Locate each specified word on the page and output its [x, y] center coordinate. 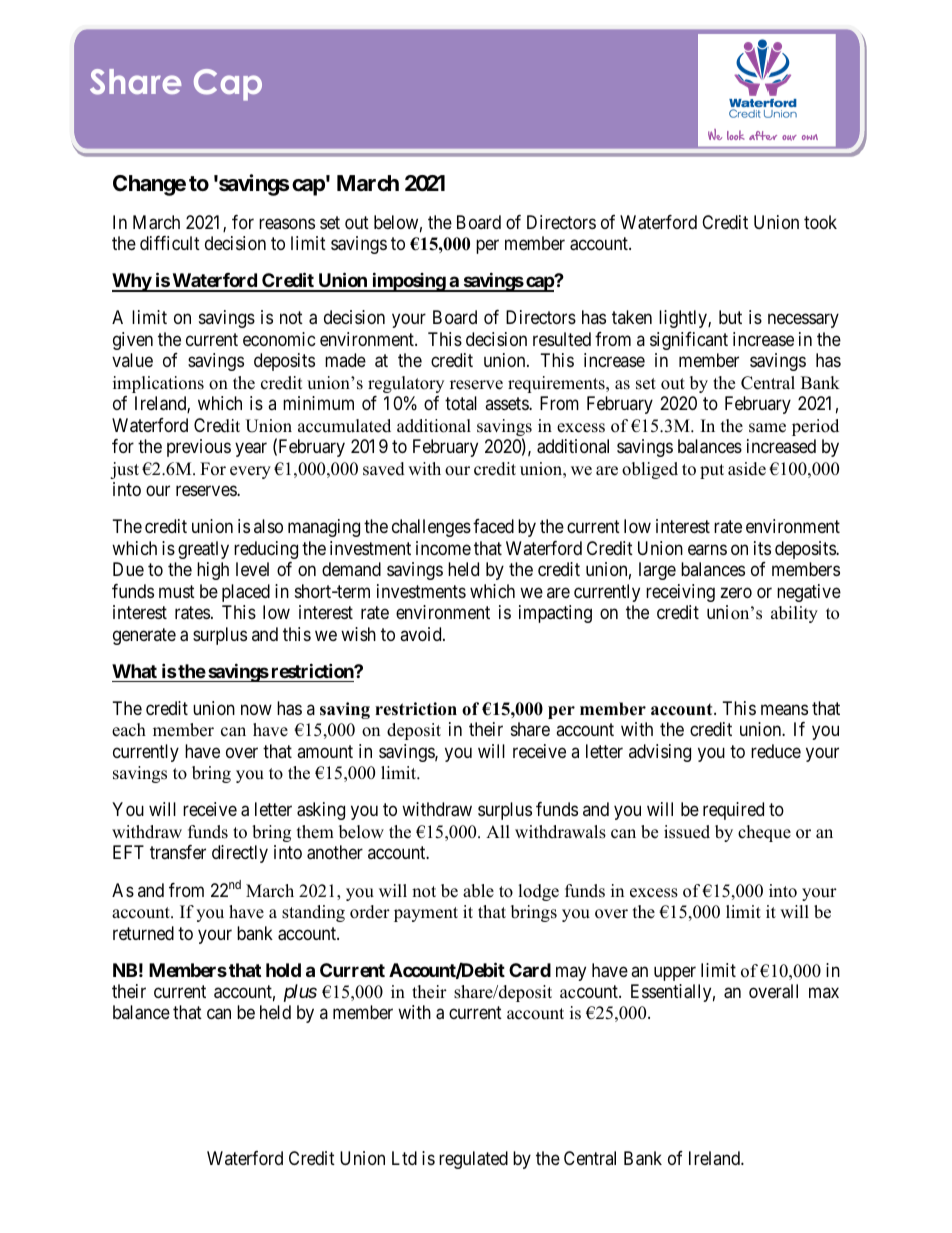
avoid [422, 634]
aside [747, 469]
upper [675, 973]
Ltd [404, 1158]
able [478, 891]
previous [199, 448]
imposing [408, 282]
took [820, 222]
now [256, 709]
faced [493, 526]
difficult [170, 243]
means [784, 710]
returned [143, 933]
